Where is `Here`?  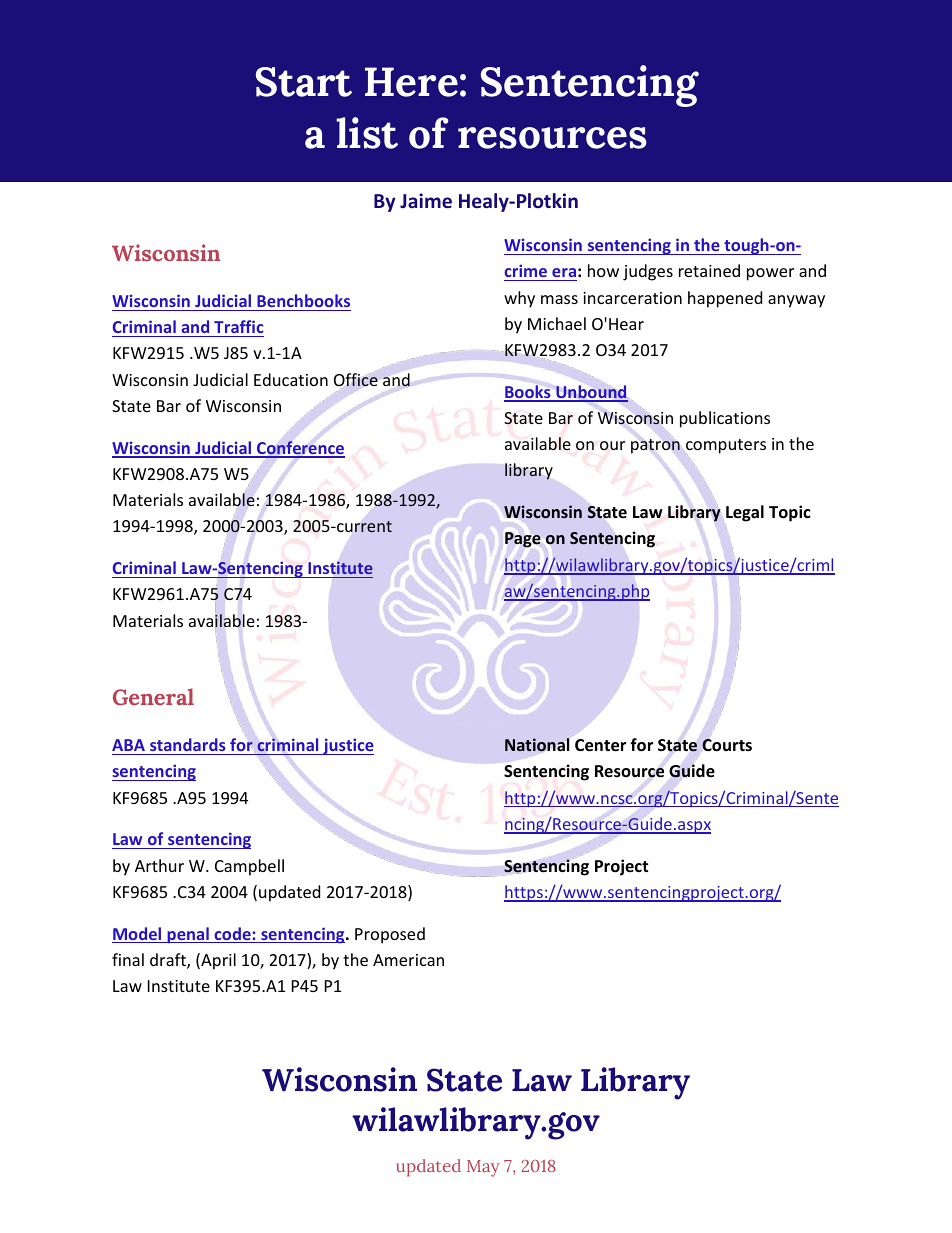
Here is located at coordinates (411, 82).
